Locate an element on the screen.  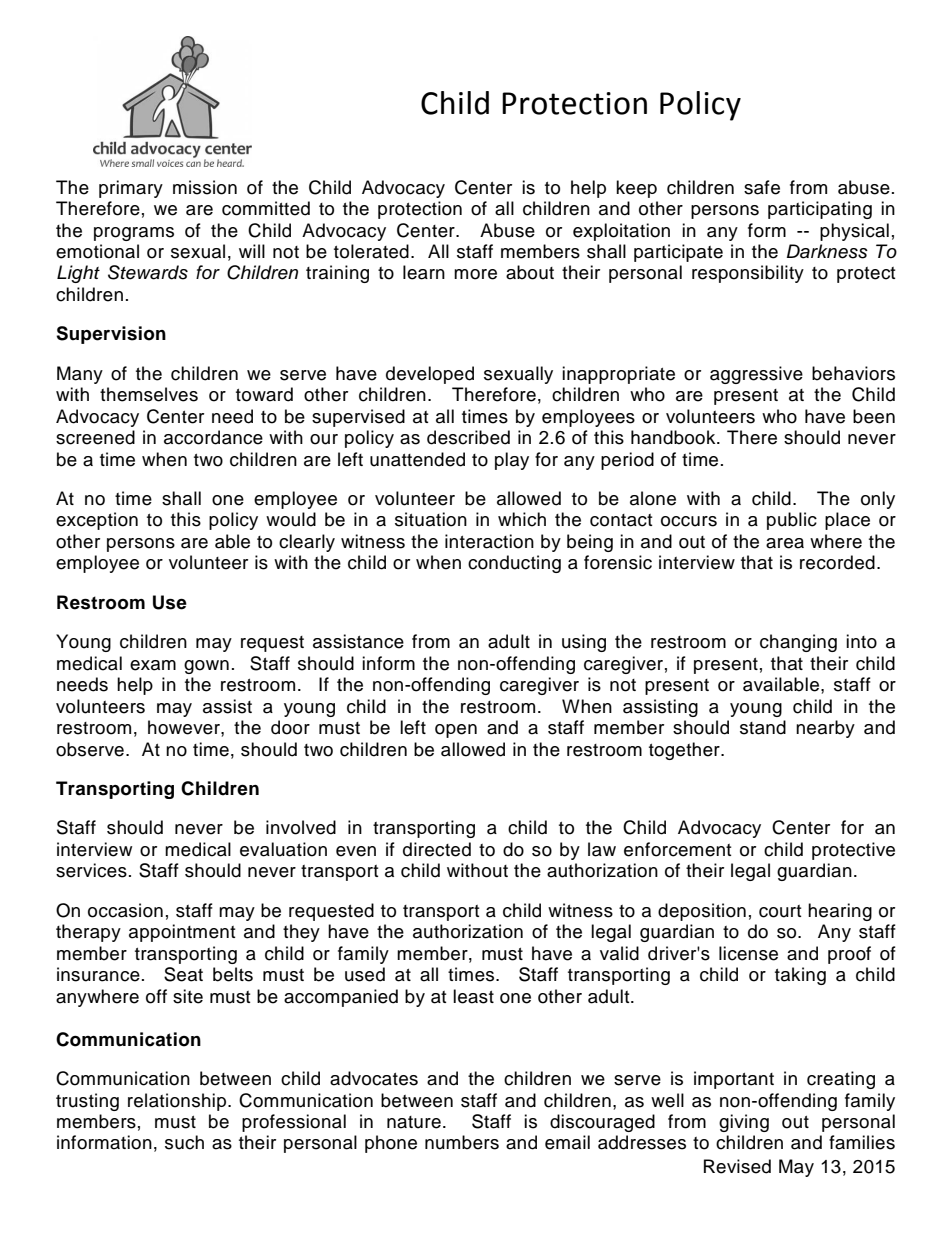
exception is located at coordinates (97, 521).
